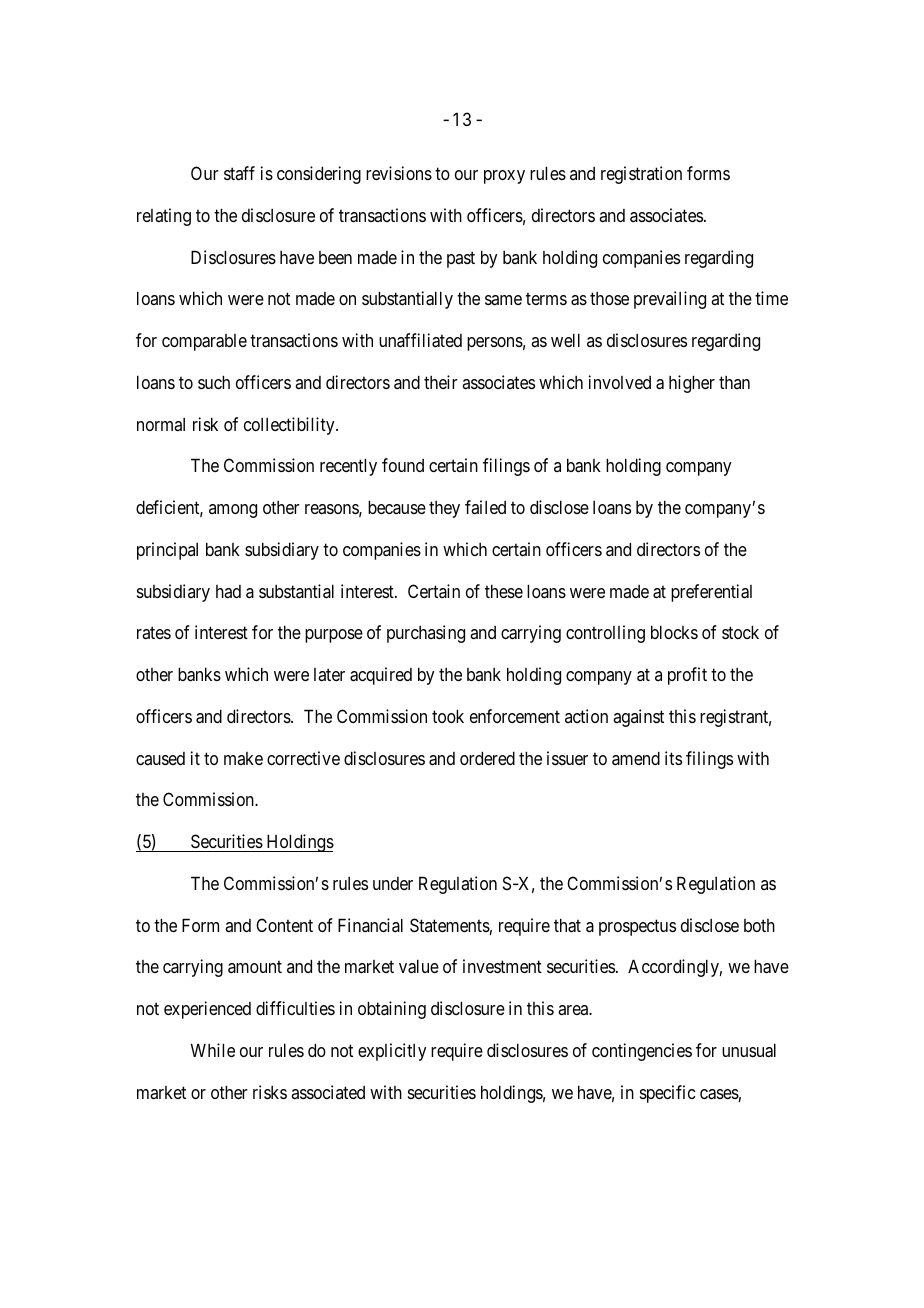 This image has width=924, height=1308. What do you see at coordinates (392, 1052) in the image?
I see `explicitly` at bounding box center [392, 1052].
